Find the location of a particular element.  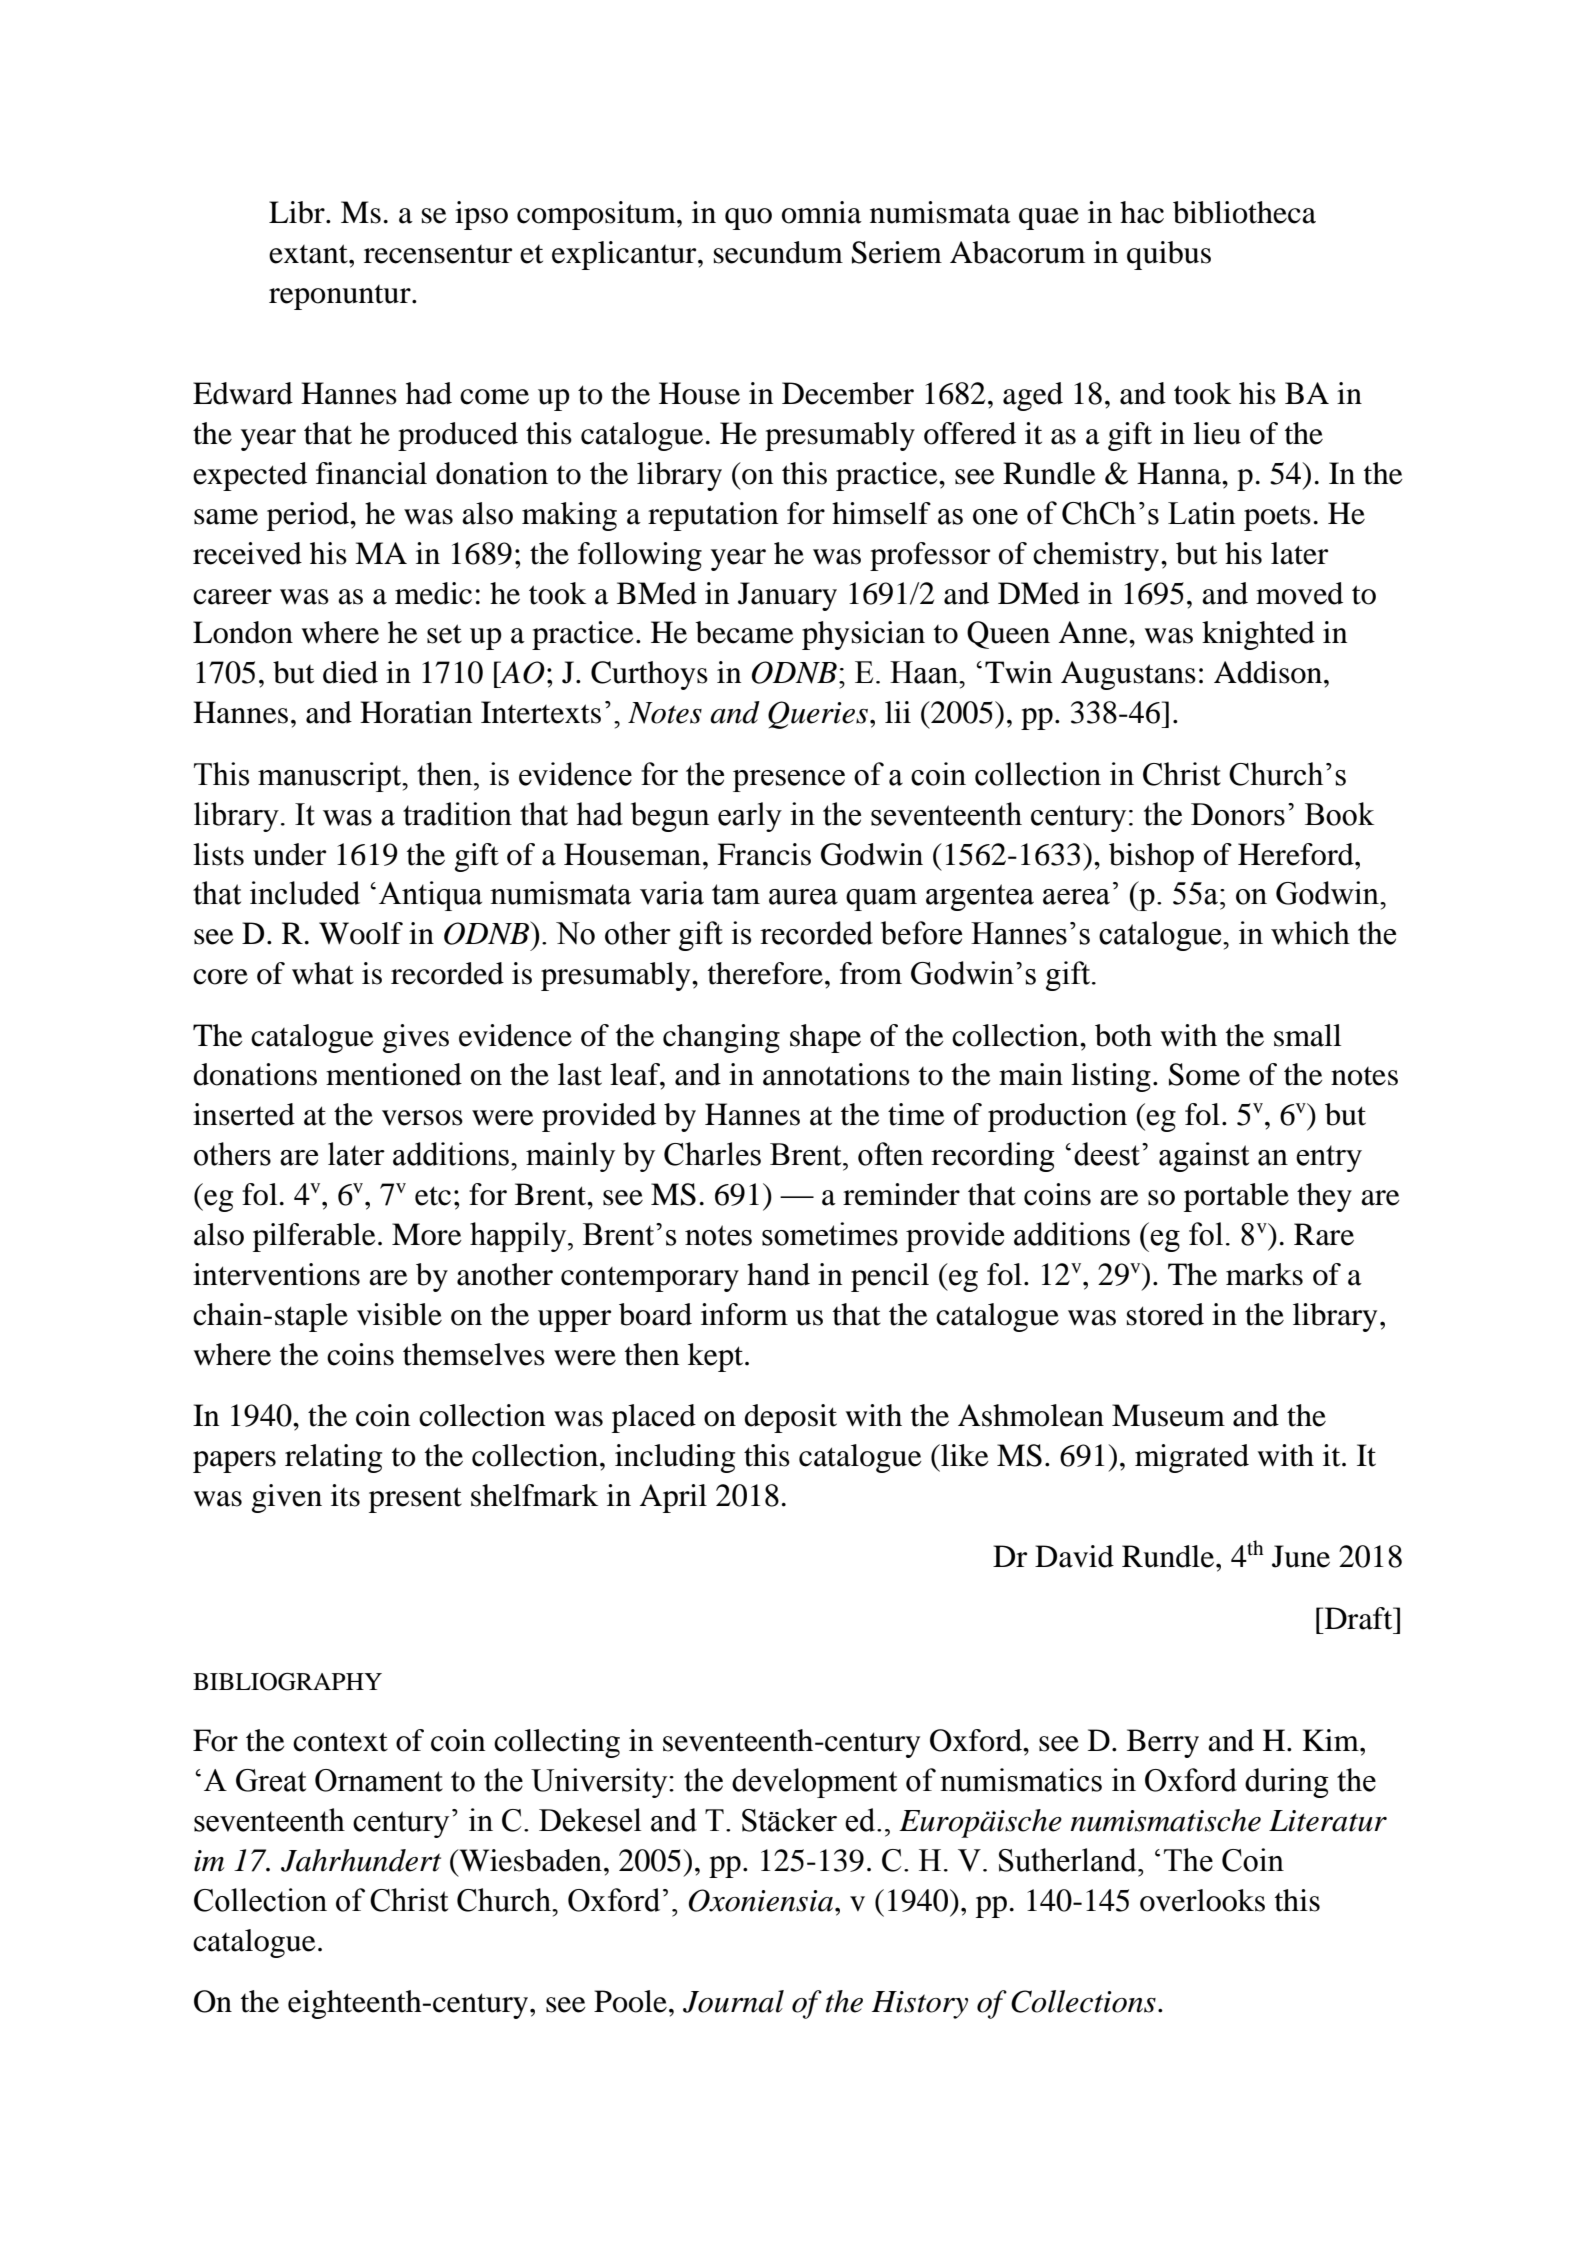

deposit is located at coordinates (790, 1418).
